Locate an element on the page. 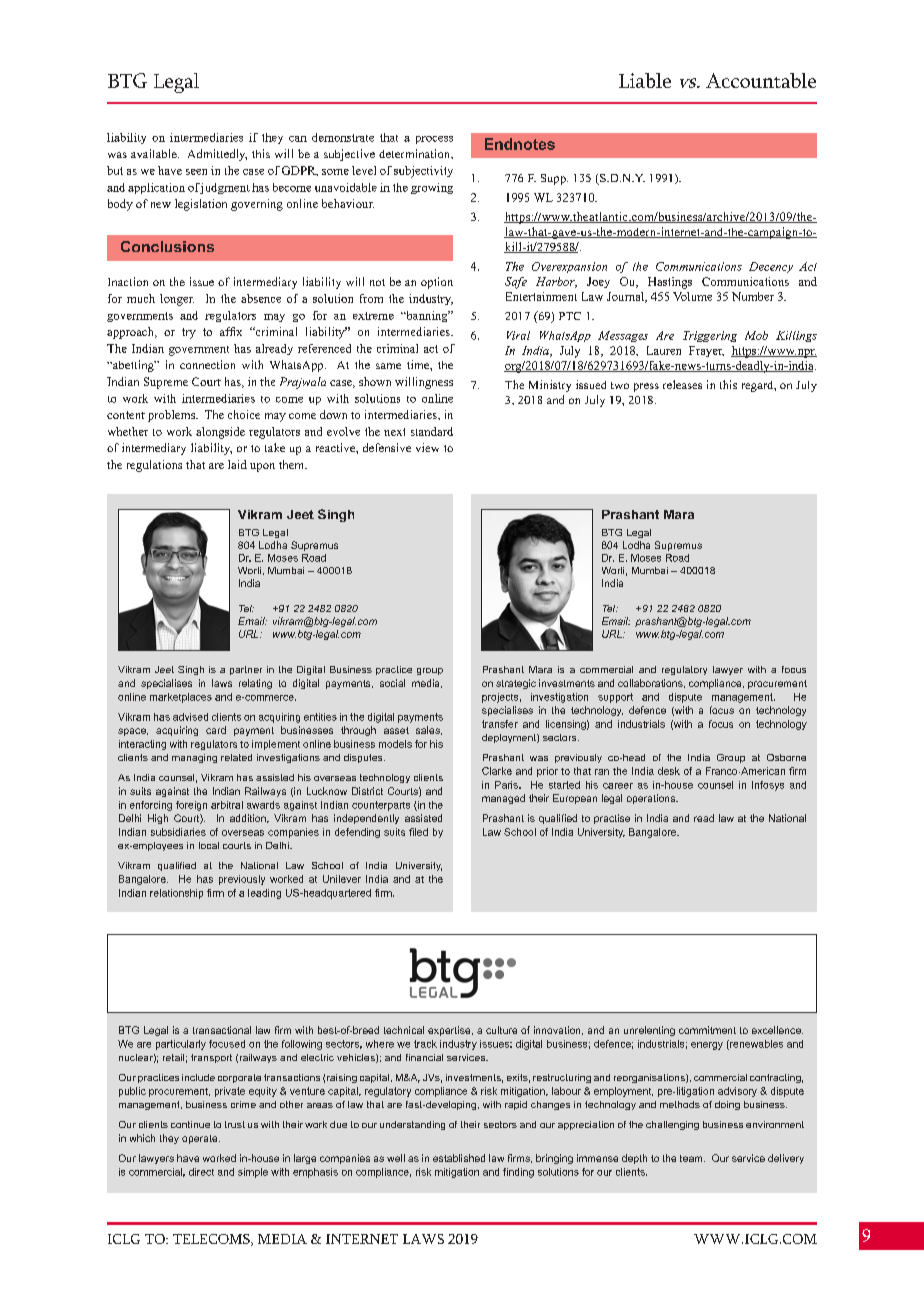 This document has width=924, height=1297. direct is located at coordinates (201, 1172).
